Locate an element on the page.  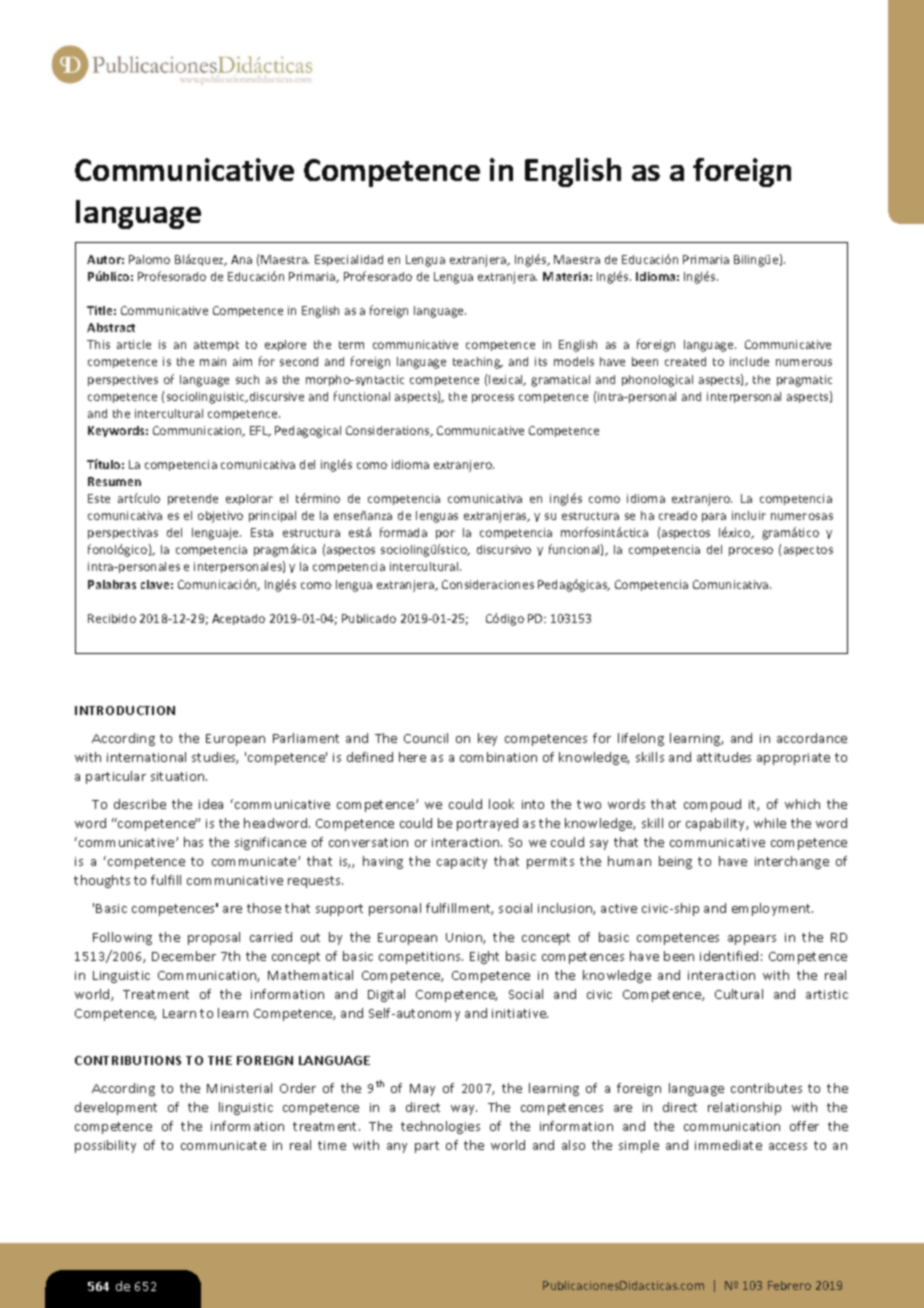
lexical is located at coordinates (507, 380).
